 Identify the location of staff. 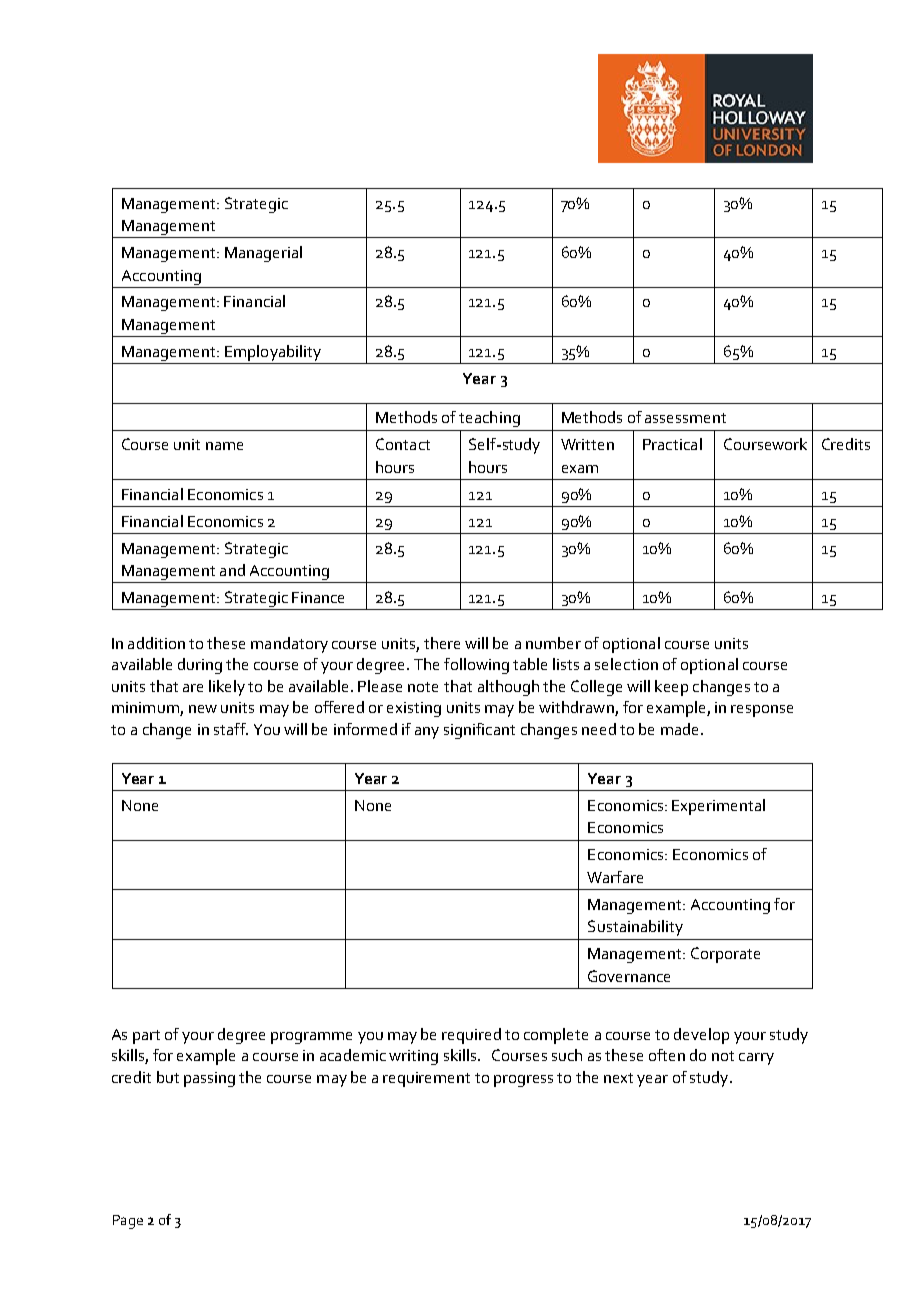
(231, 729).
